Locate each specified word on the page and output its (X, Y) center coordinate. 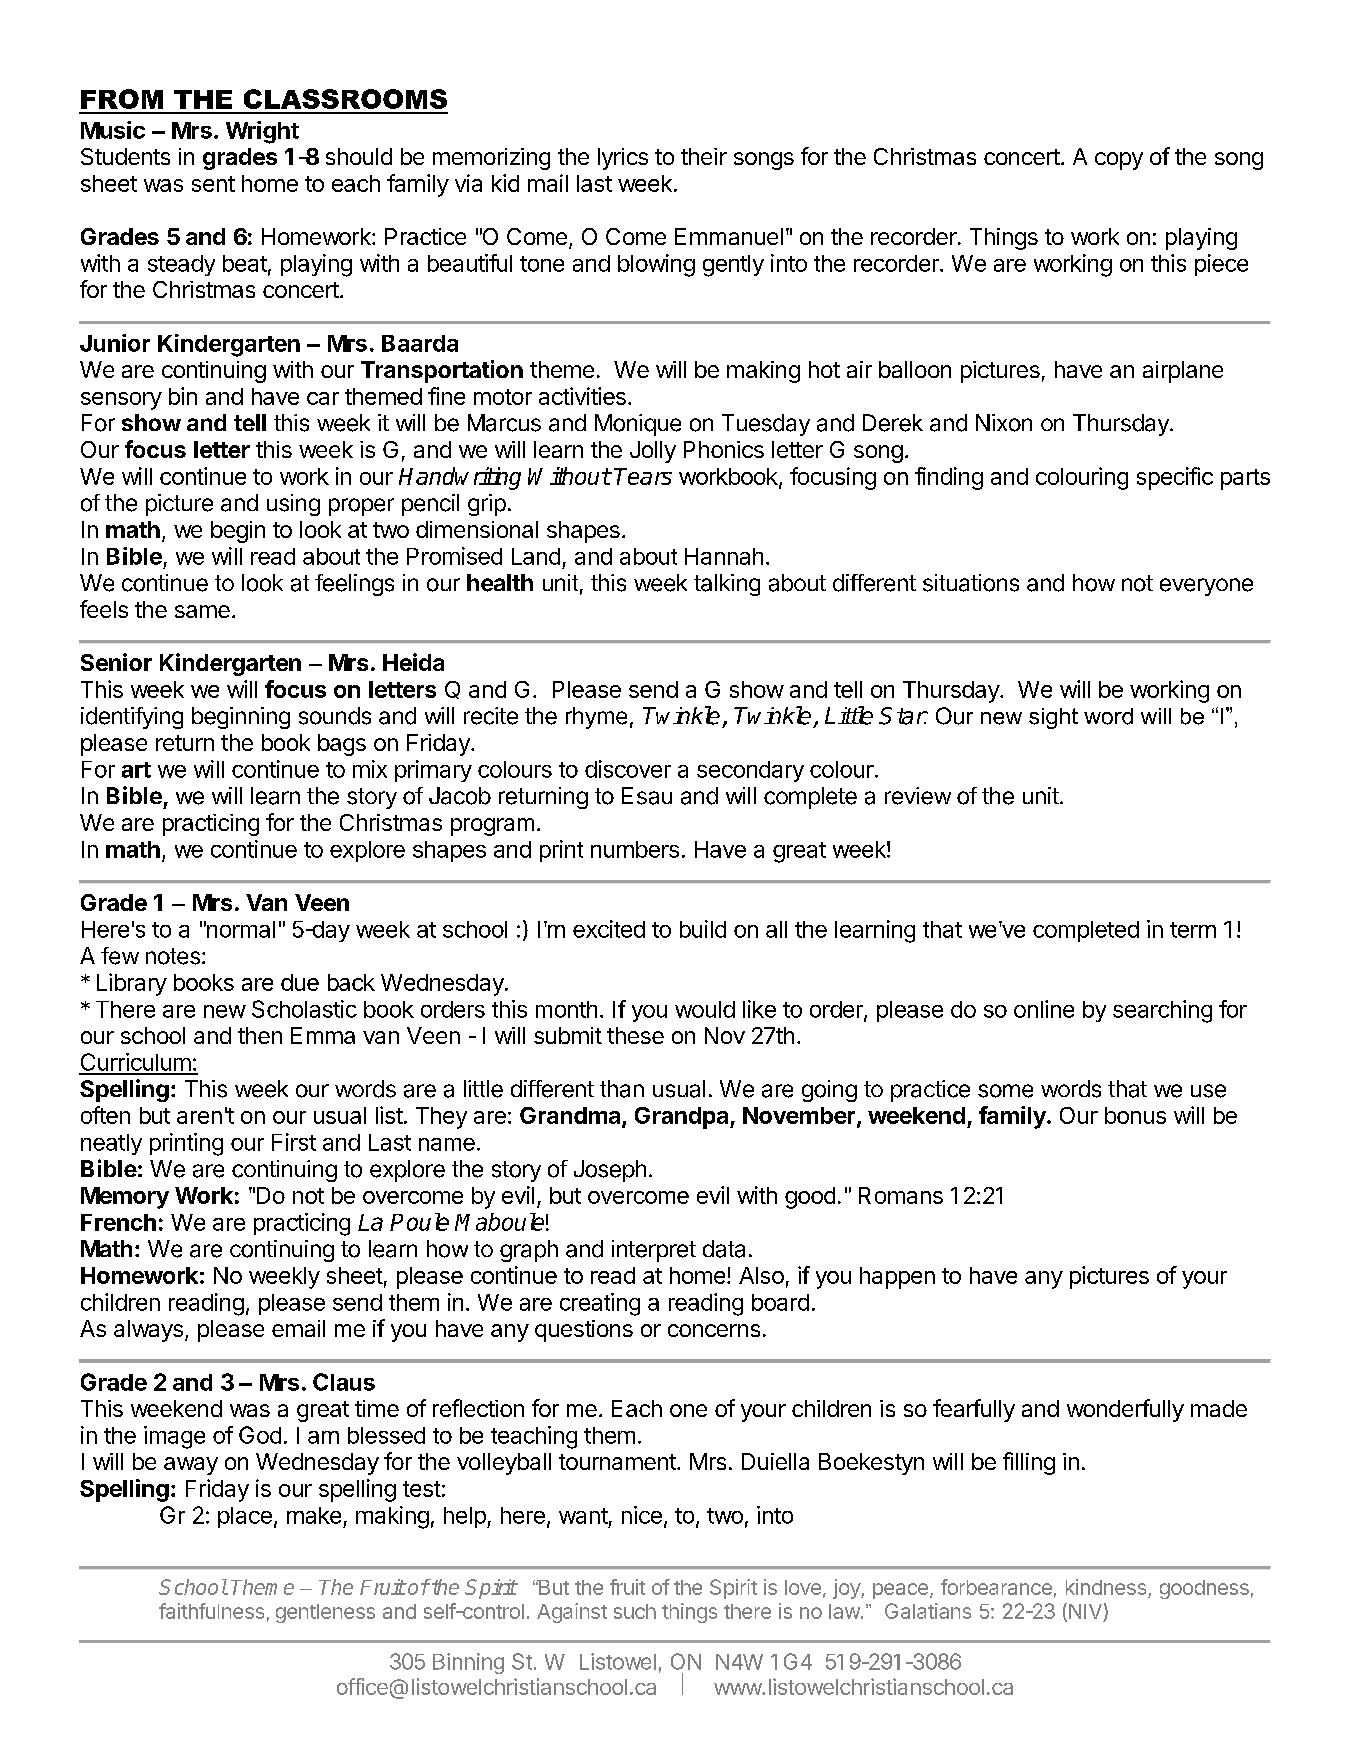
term (1193, 930)
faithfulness (211, 1611)
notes (173, 956)
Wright (262, 132)
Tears (643, 476)
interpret (654, 1251)
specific (1175, 478)
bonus (1135, 1115)
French (118, 1222)
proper (361, 507)
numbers (635, 849)
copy (1119, 161)
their (704, 156)
